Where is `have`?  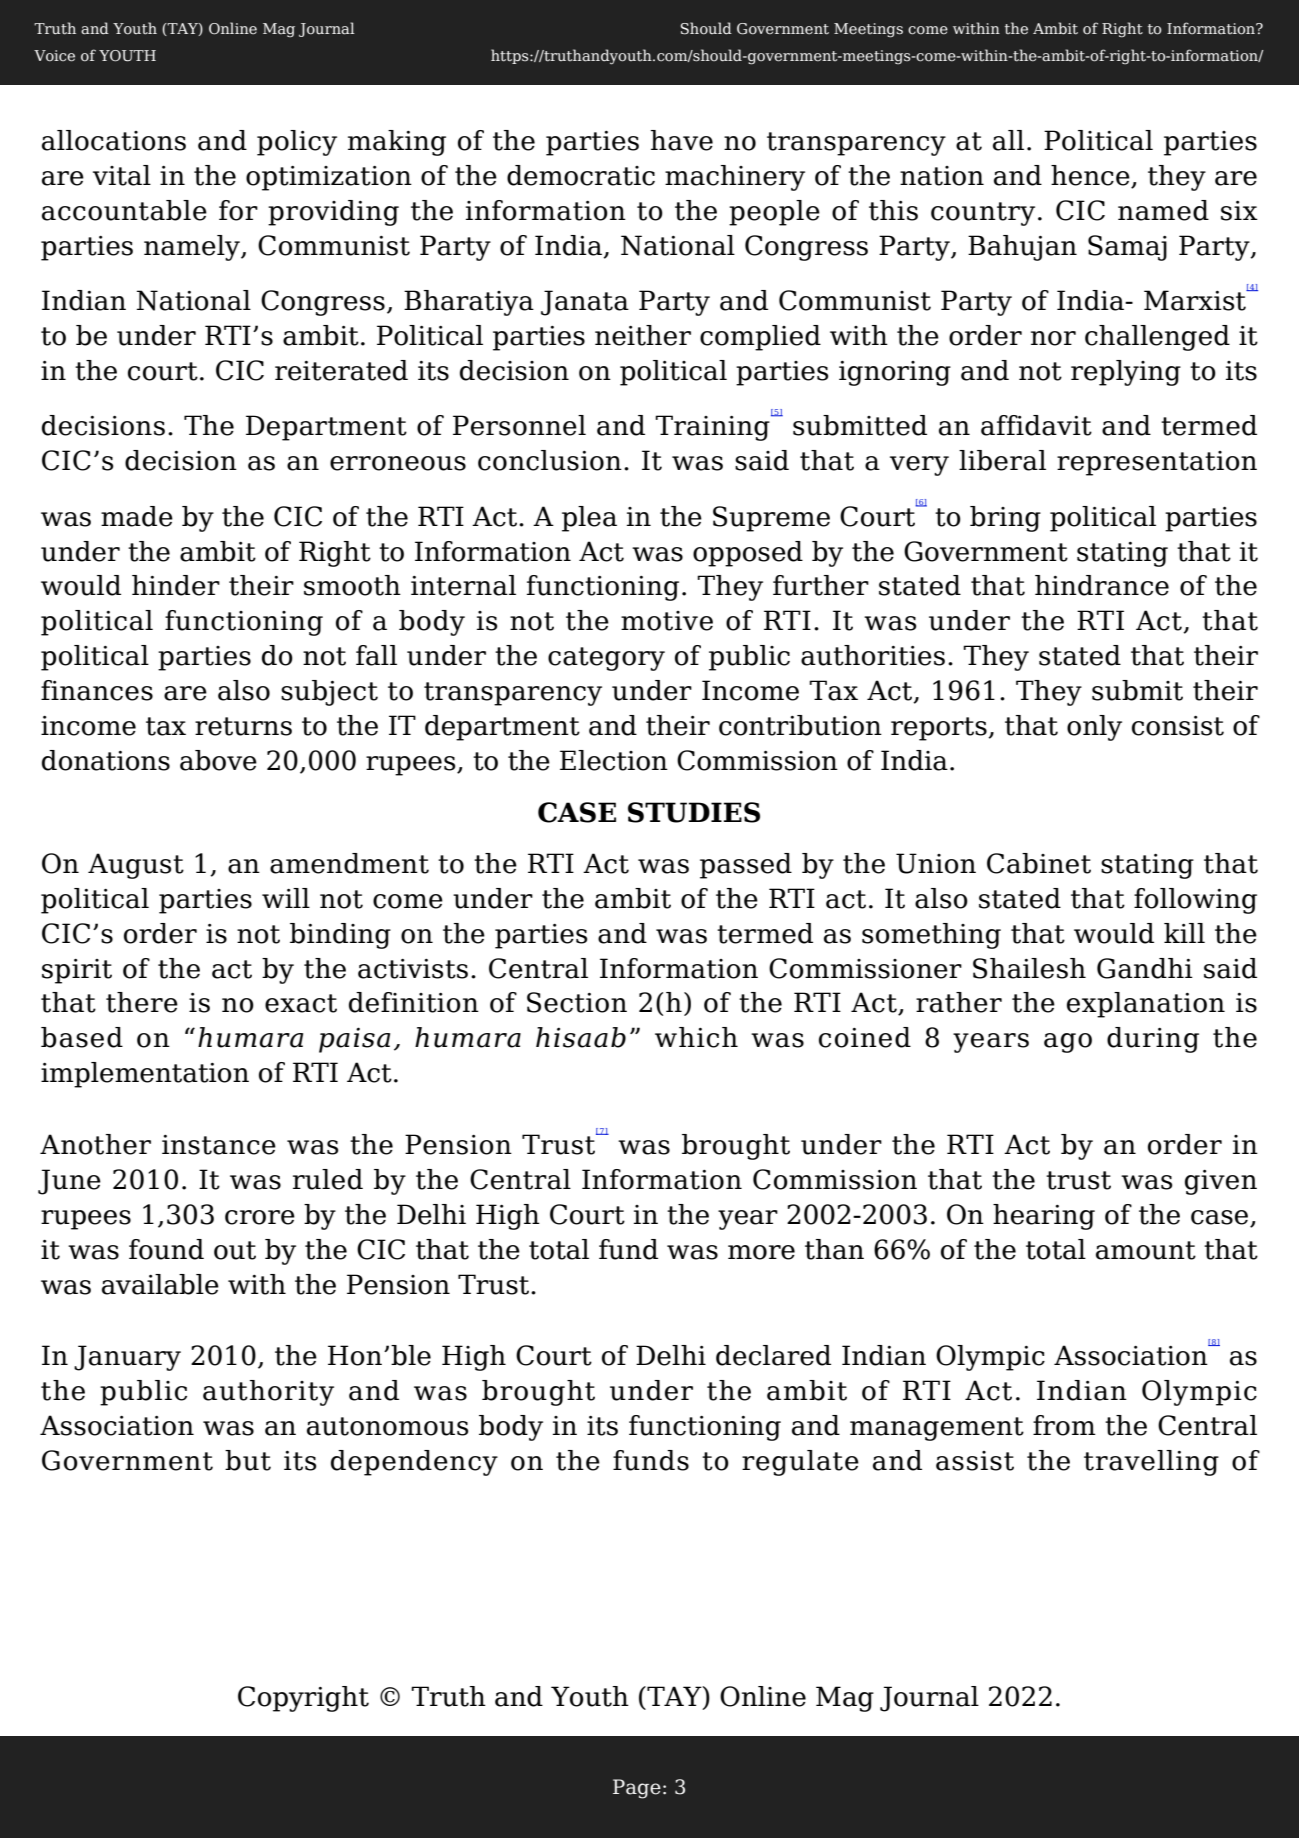
have is located at coordinates (682, 140).
